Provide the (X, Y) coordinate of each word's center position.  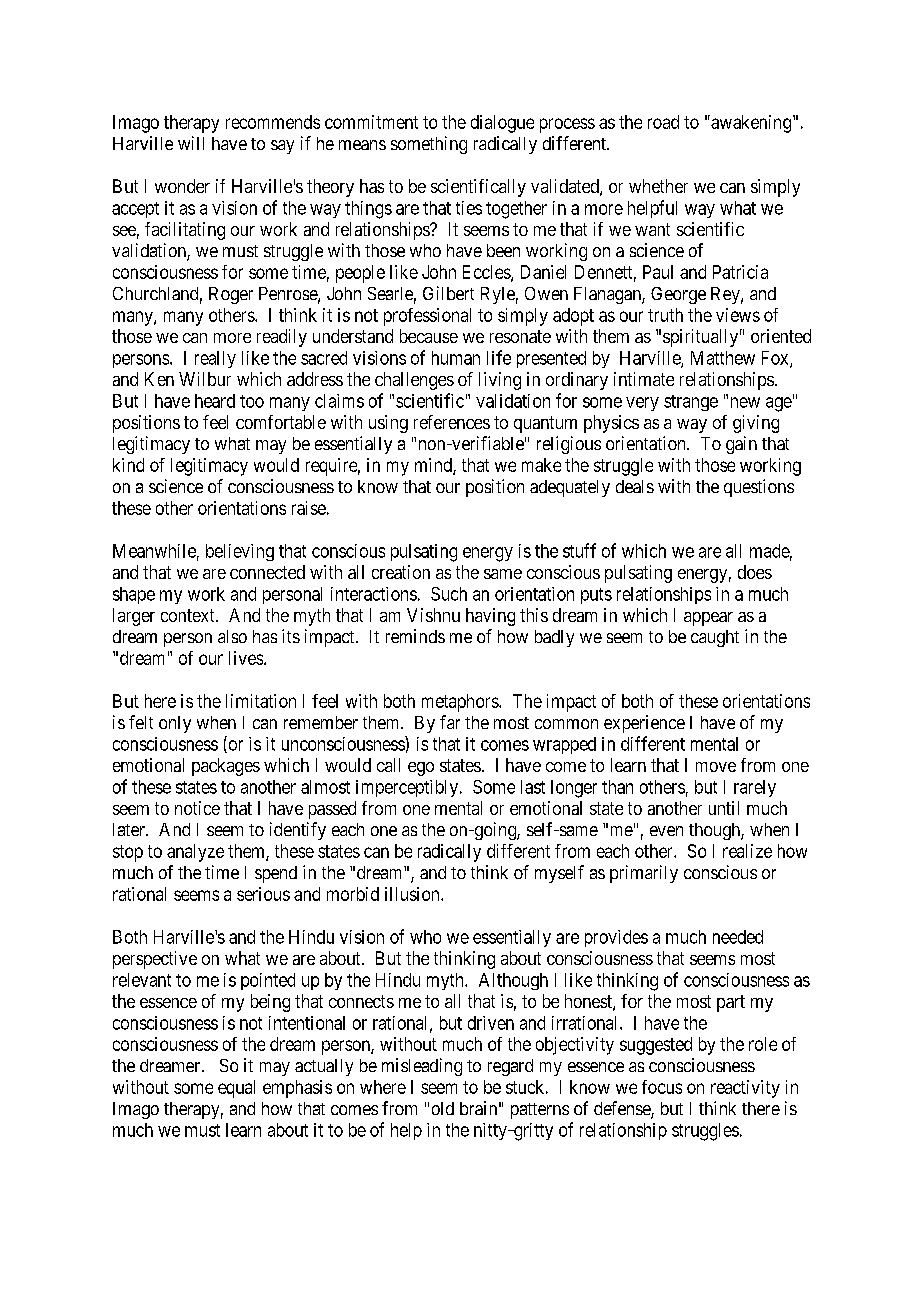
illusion (413, 894)
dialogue (502, 124)
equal (236, 1089)
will (191, 143)
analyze (195, 853)
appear (708, 619)
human (456, 358)
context (189, 615)
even (666, 831)
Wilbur (205, 379)
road (663, 122)
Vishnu (433, 615)
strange (691, 403)
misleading (422, 1067)
